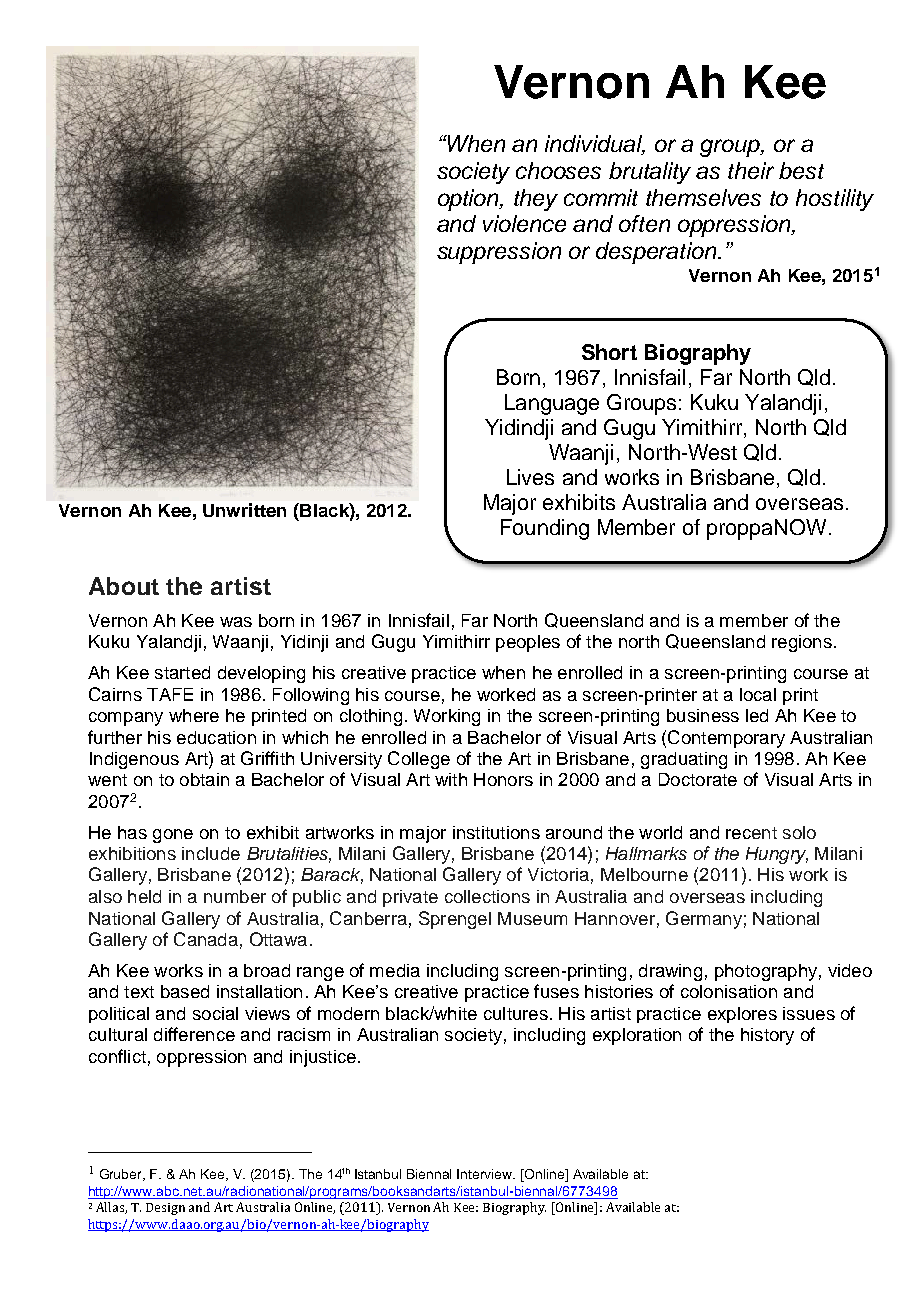  Describe the element at coordinates (751, 833) in the document. I see `recent` at that location.
